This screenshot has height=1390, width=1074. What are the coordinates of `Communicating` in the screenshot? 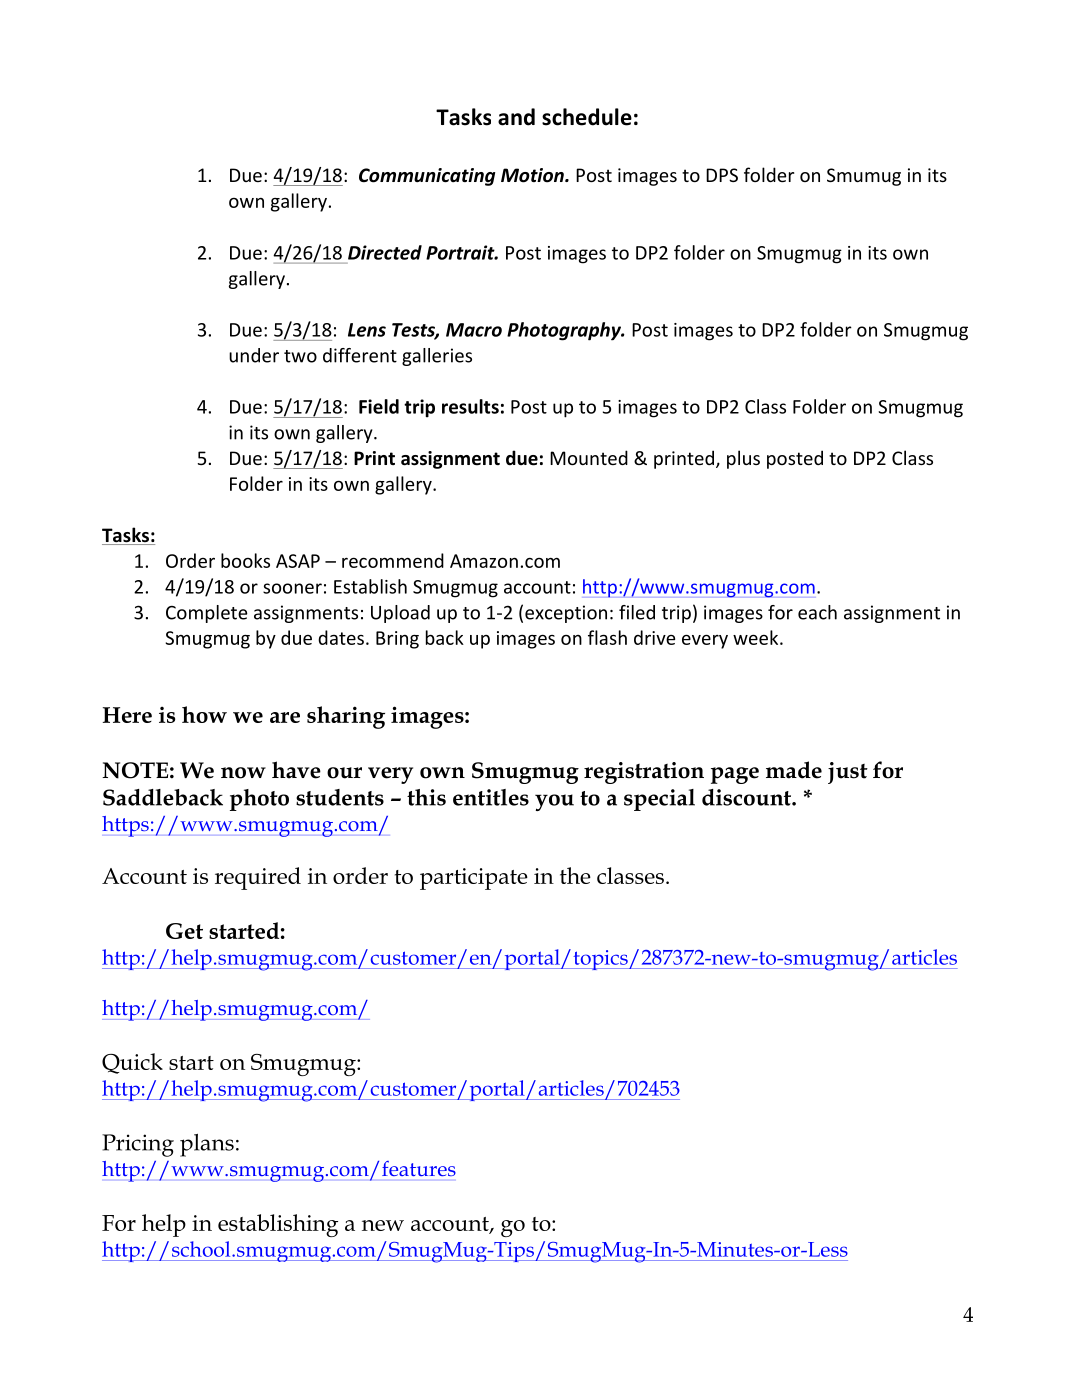 It's located at (427, 177).
